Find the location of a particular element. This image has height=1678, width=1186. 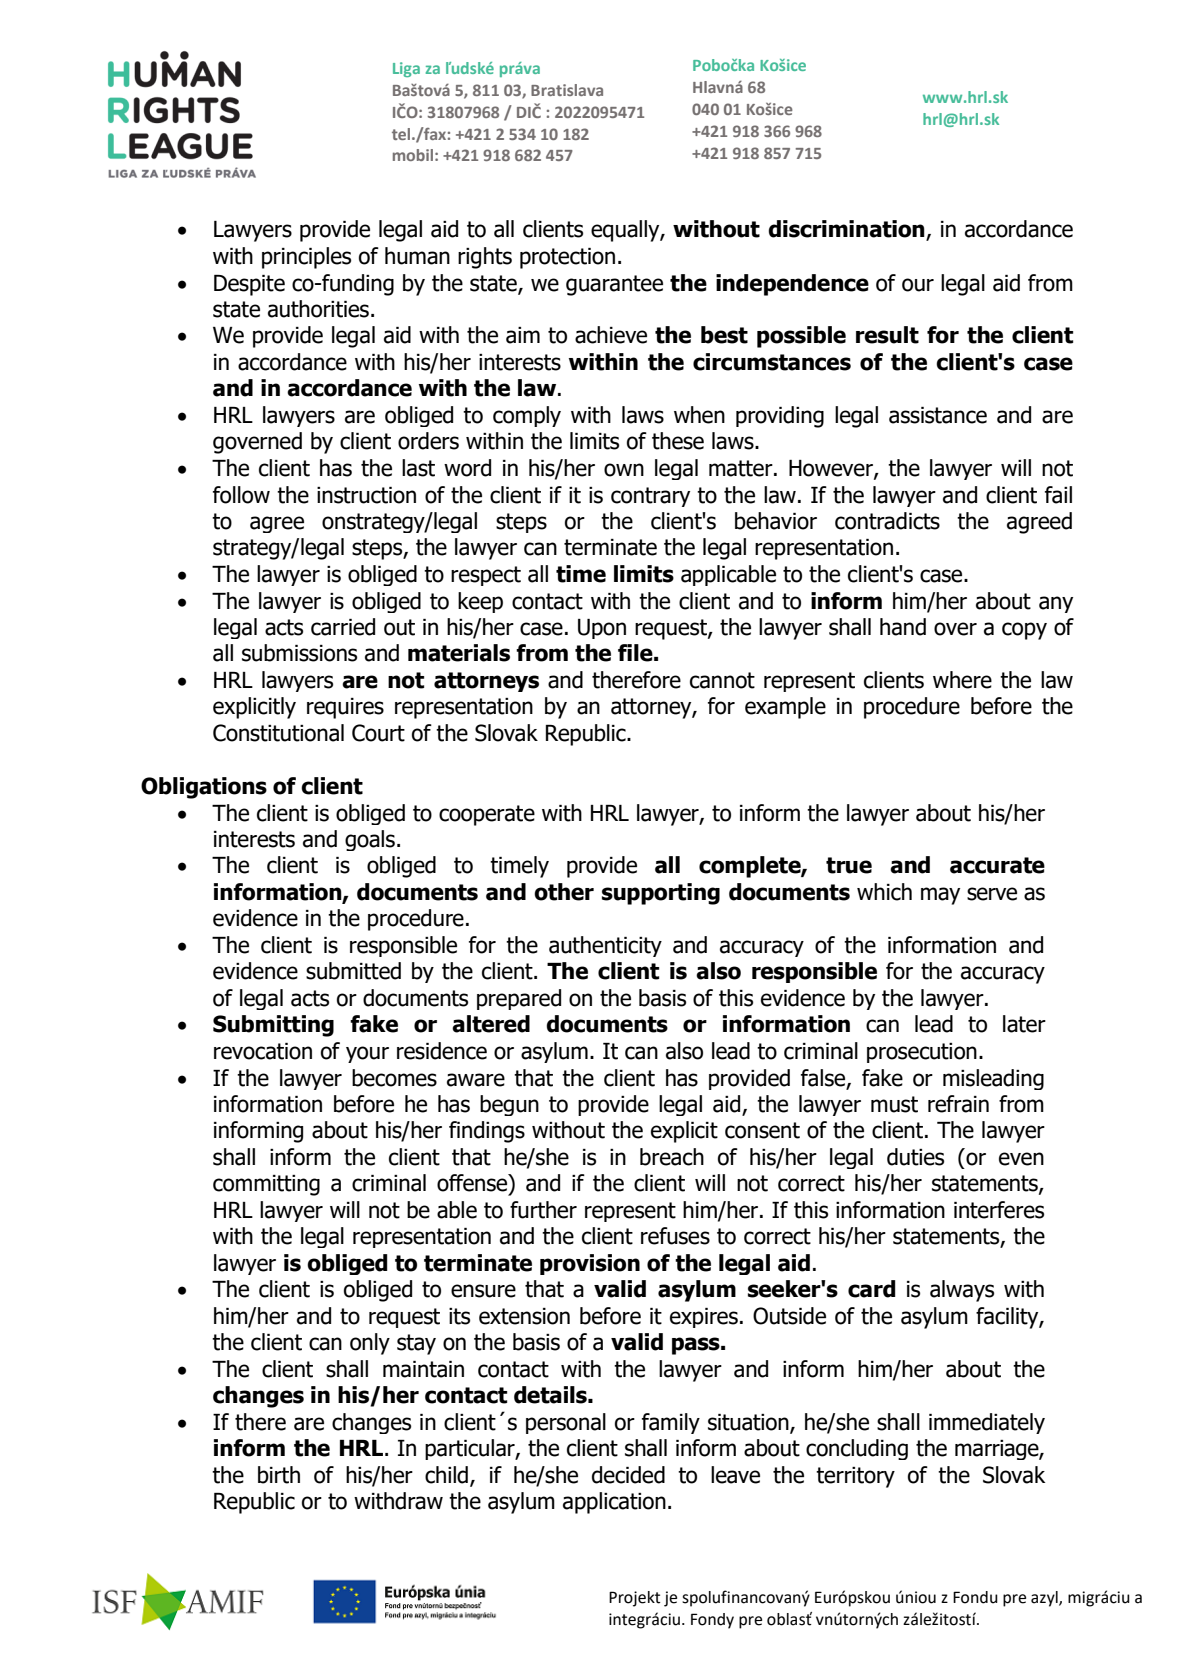

refuses is located at coordinates (675, 1236).
